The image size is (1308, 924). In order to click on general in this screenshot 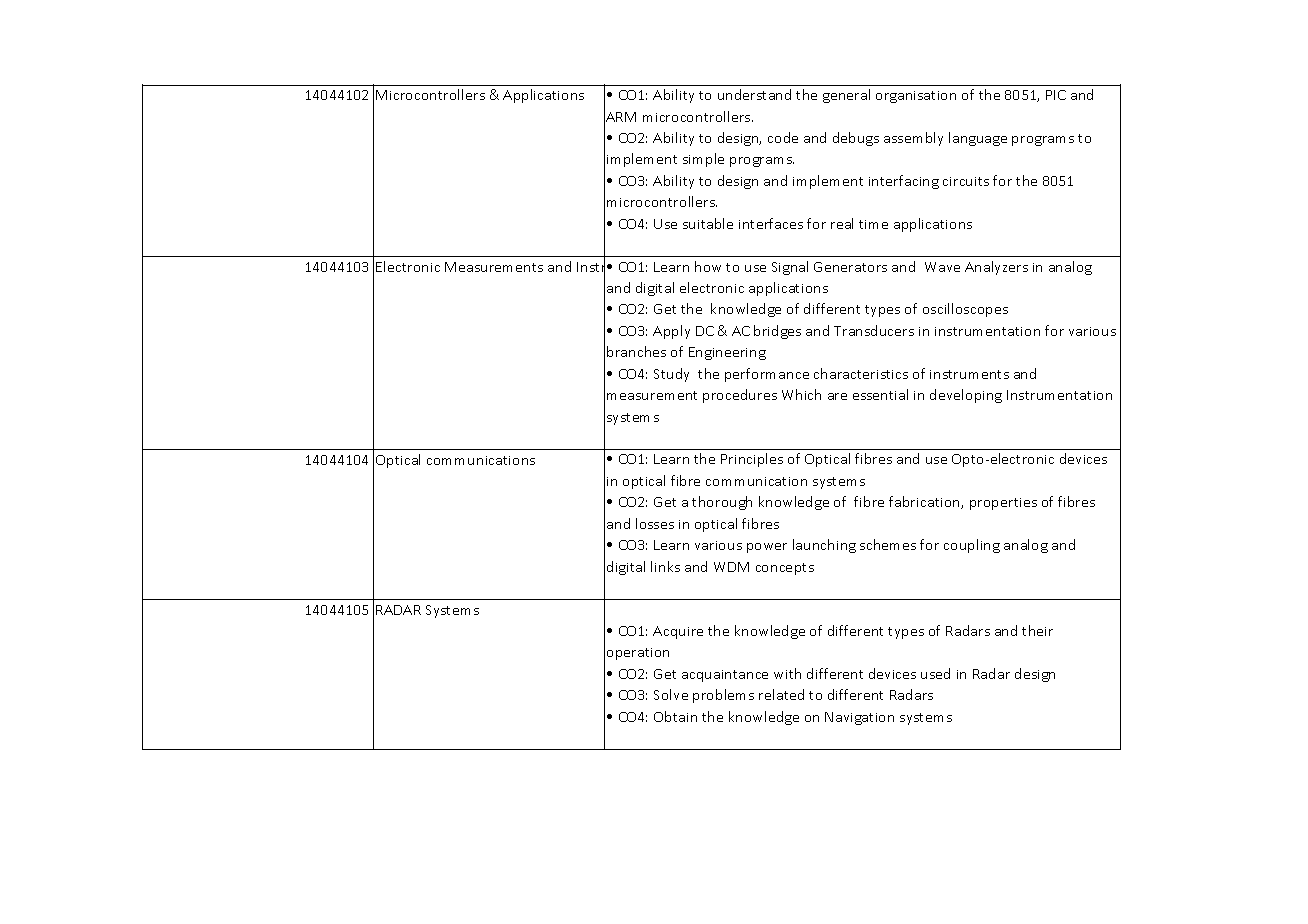, I will do `click(846, 96)`.
